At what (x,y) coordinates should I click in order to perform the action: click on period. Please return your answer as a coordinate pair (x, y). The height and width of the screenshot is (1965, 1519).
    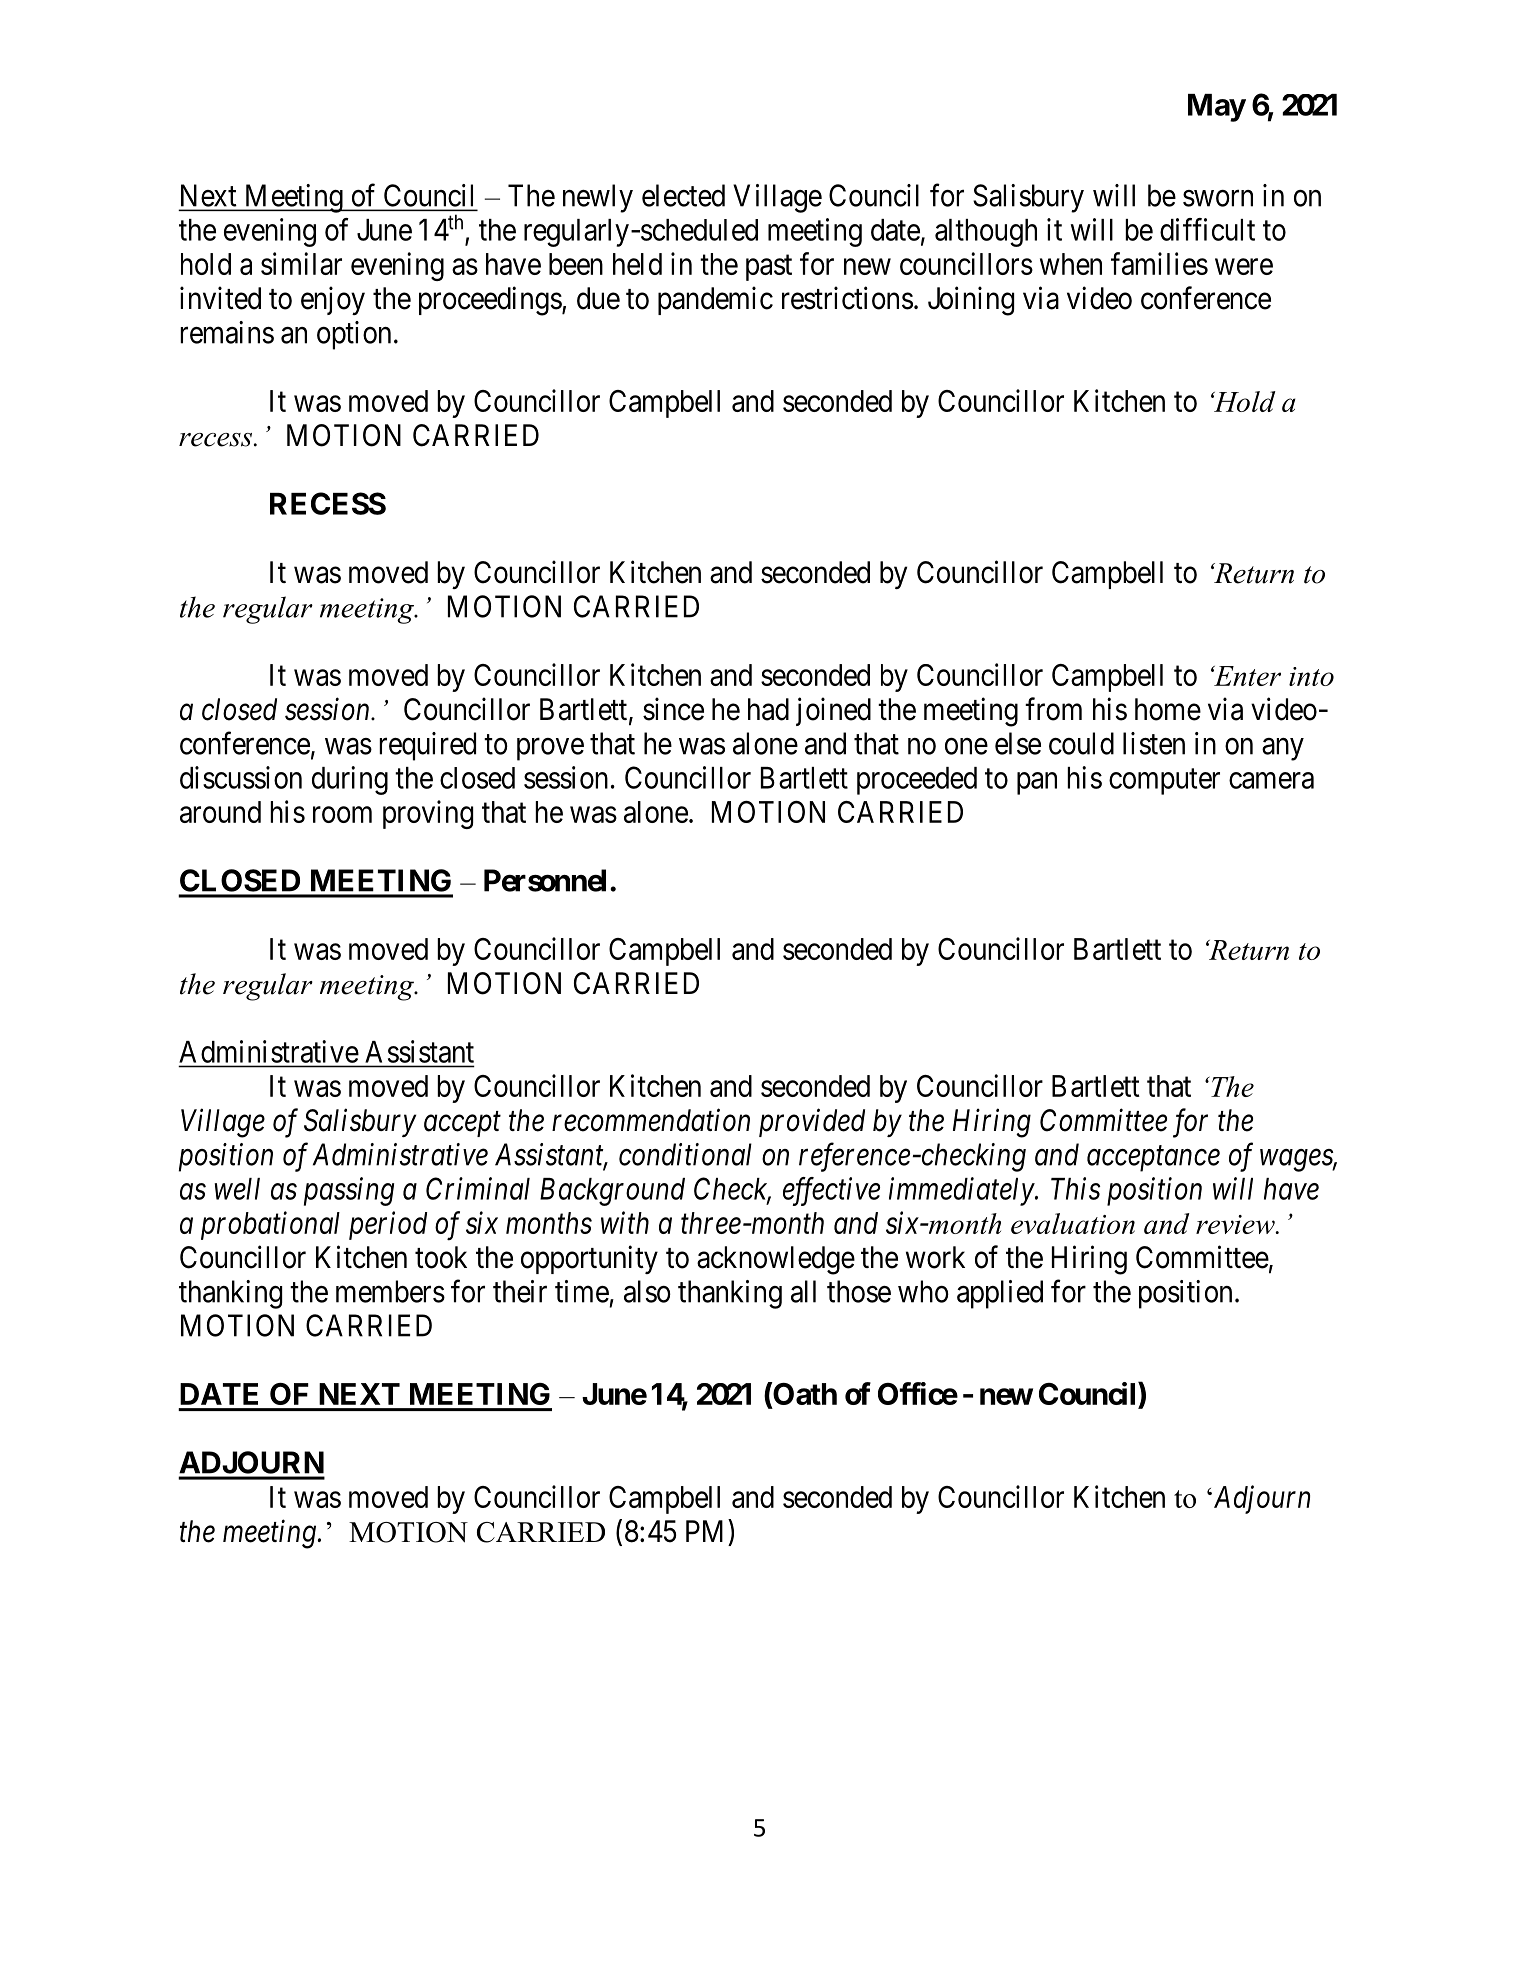
    Looking at the image, I should click on (388, 1225).
